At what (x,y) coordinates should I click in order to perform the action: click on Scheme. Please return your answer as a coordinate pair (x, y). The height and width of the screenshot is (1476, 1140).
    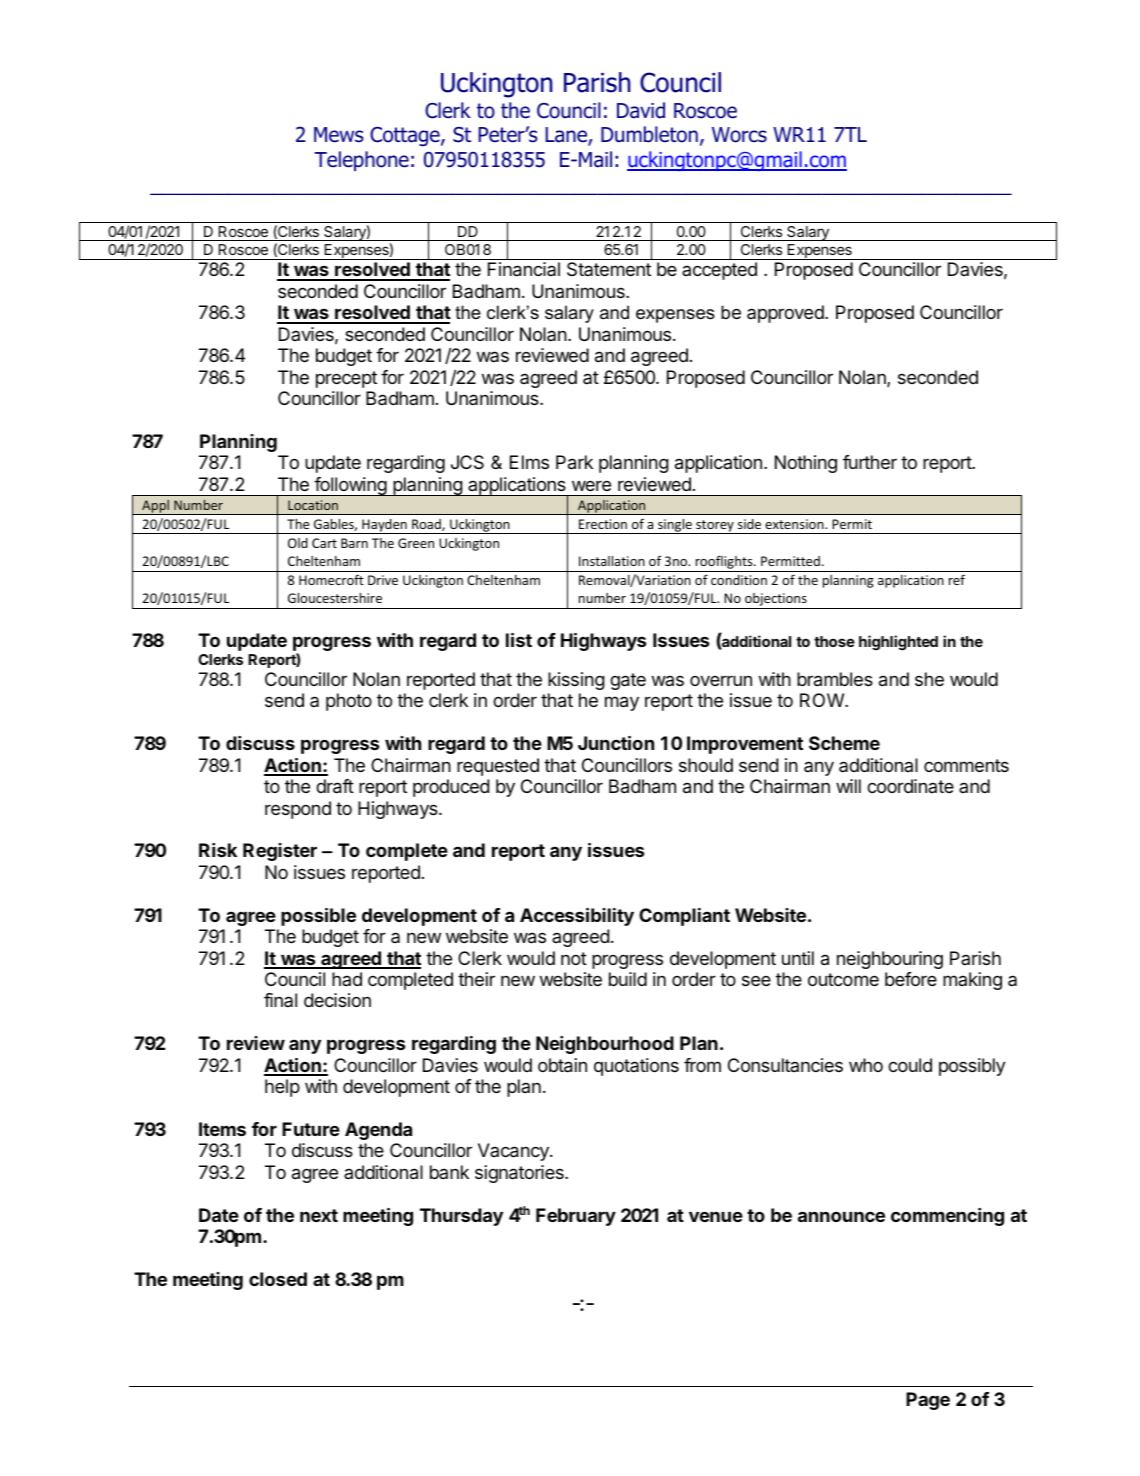
    Looking at the image, I should click on (844, 743).
